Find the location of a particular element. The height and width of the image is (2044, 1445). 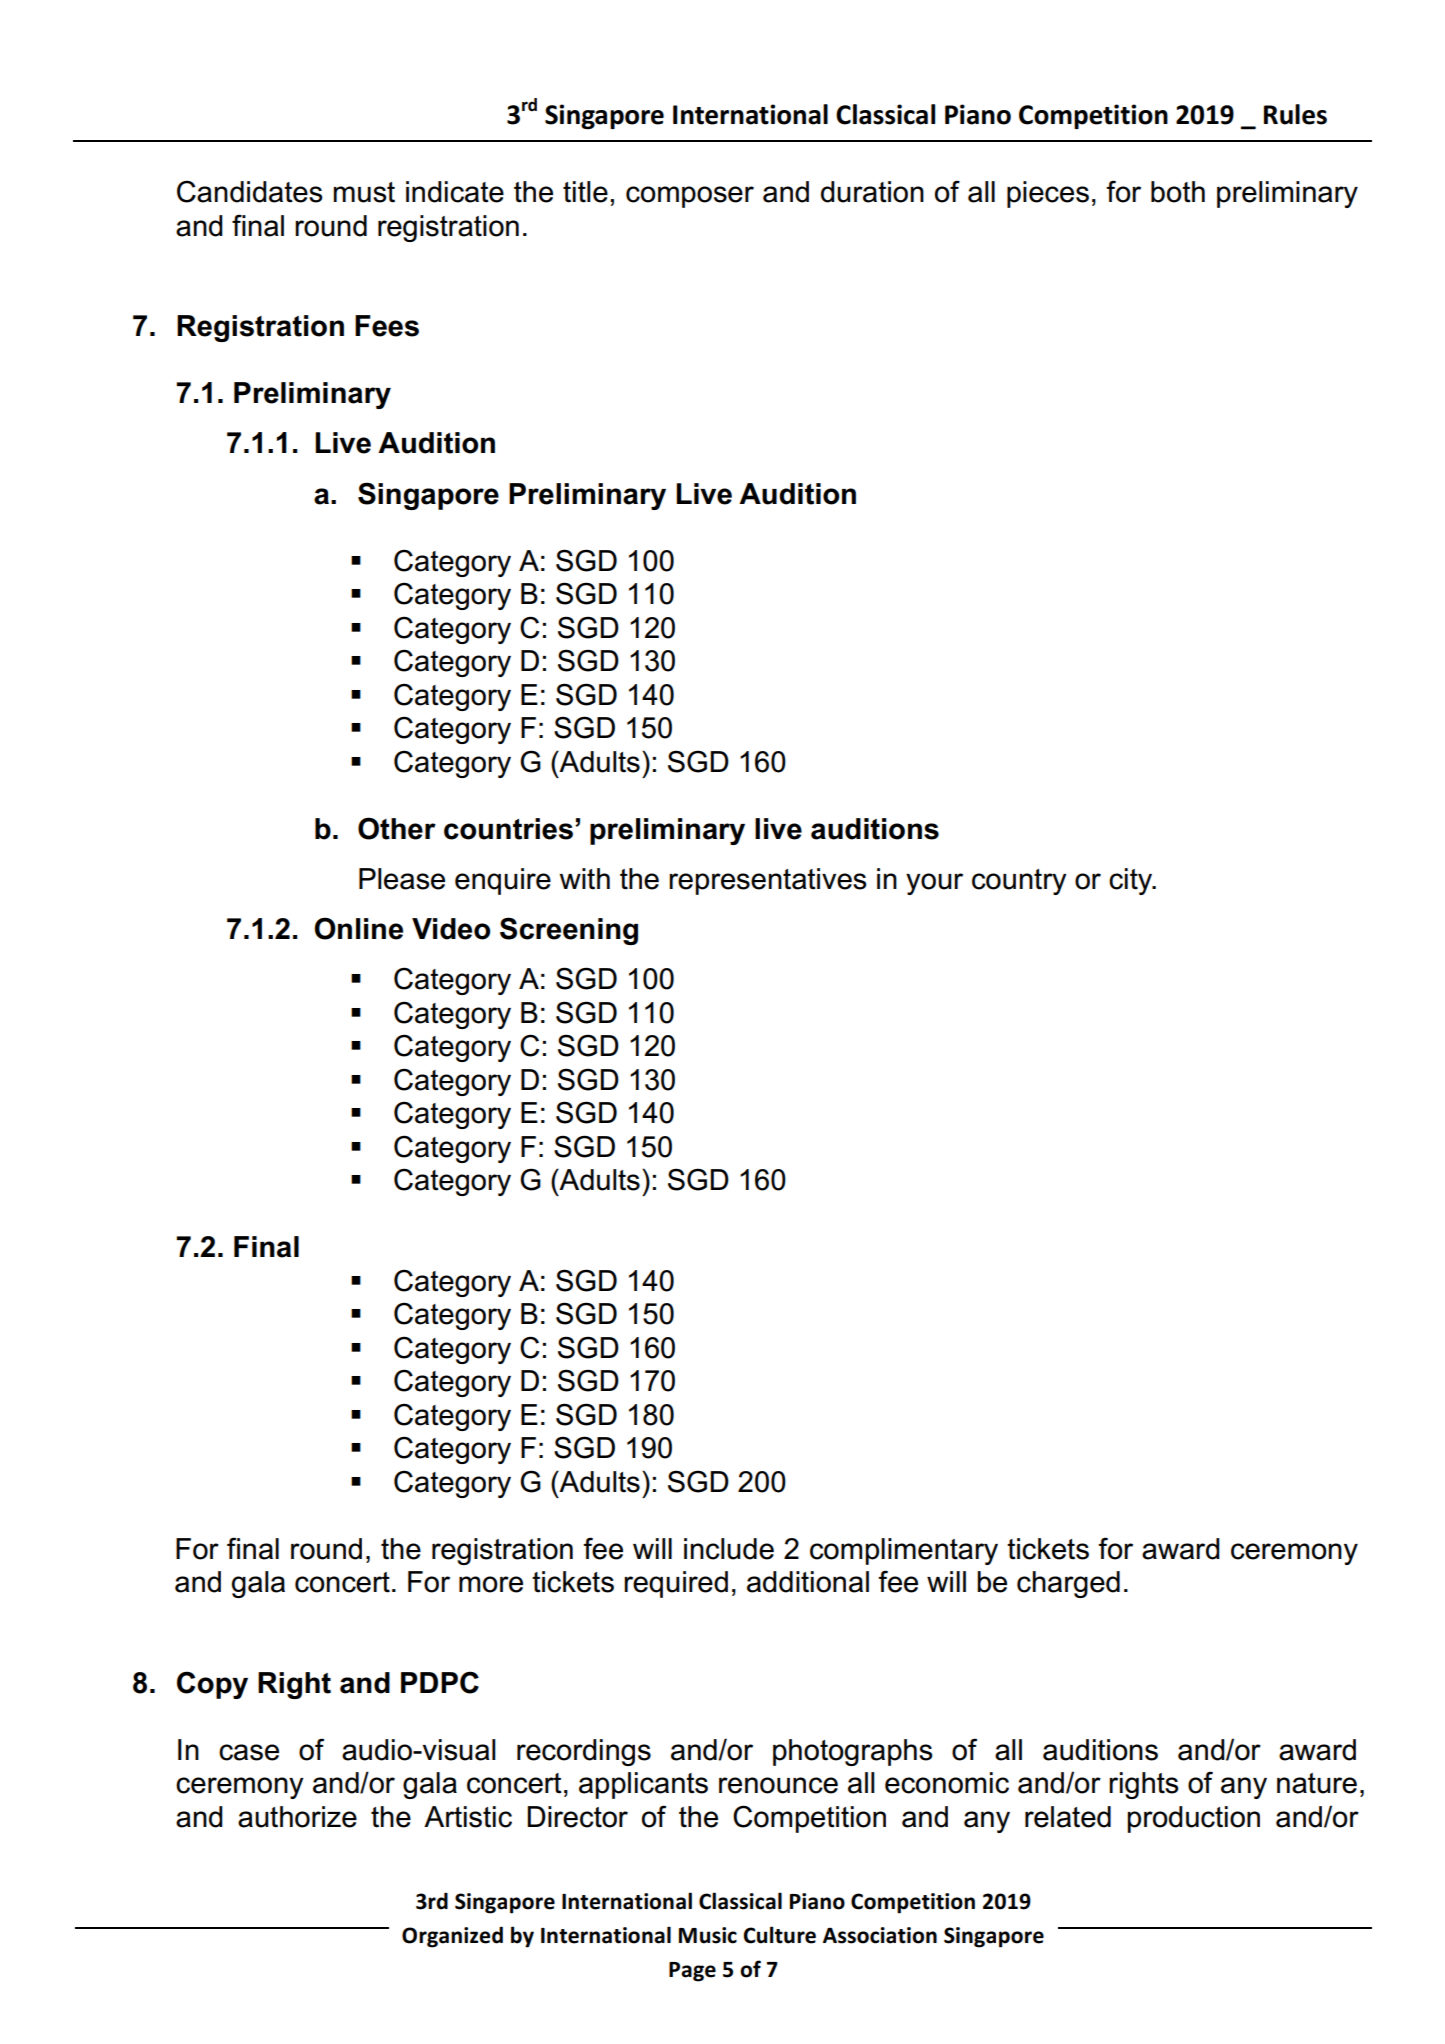

include is located at coordinates (729, 1549).
